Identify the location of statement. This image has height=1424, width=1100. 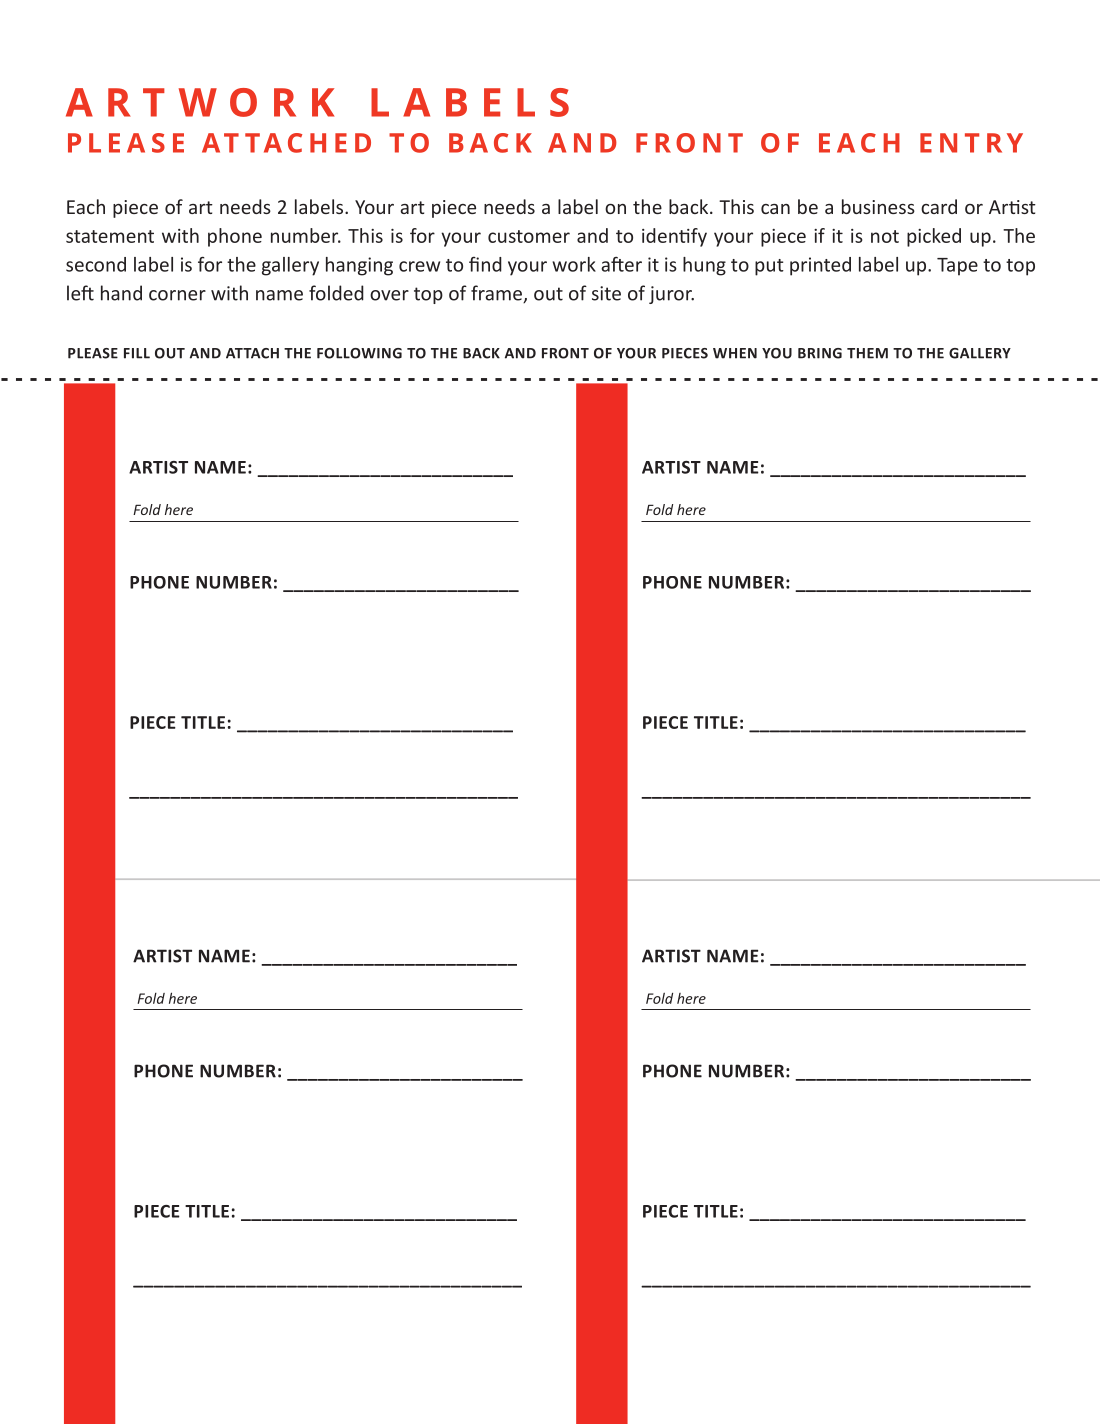
(110, 236).
